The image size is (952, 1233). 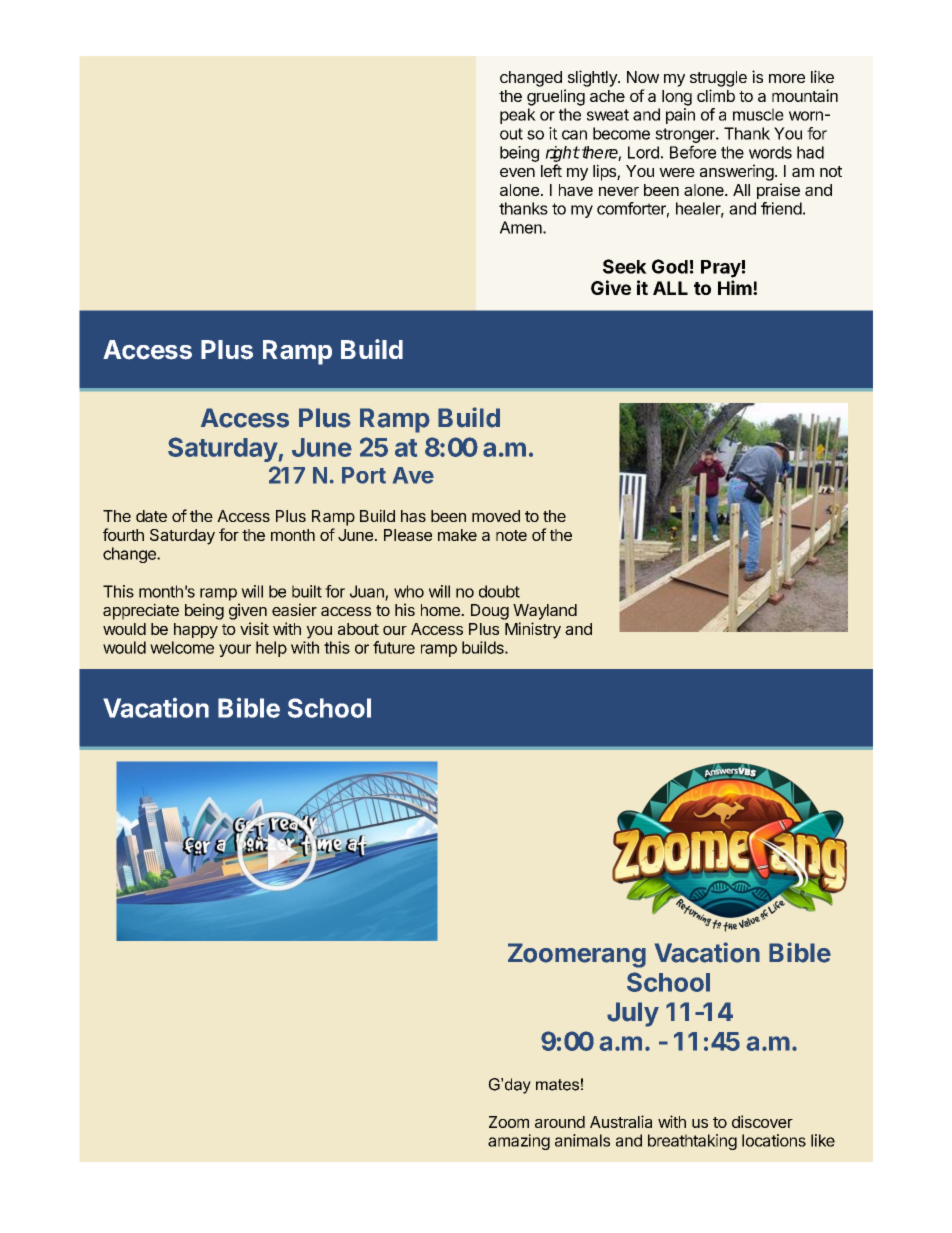 What do you see at coordinates (235, 650) in the page?
I see `your` at bounding box center [235, 650].
